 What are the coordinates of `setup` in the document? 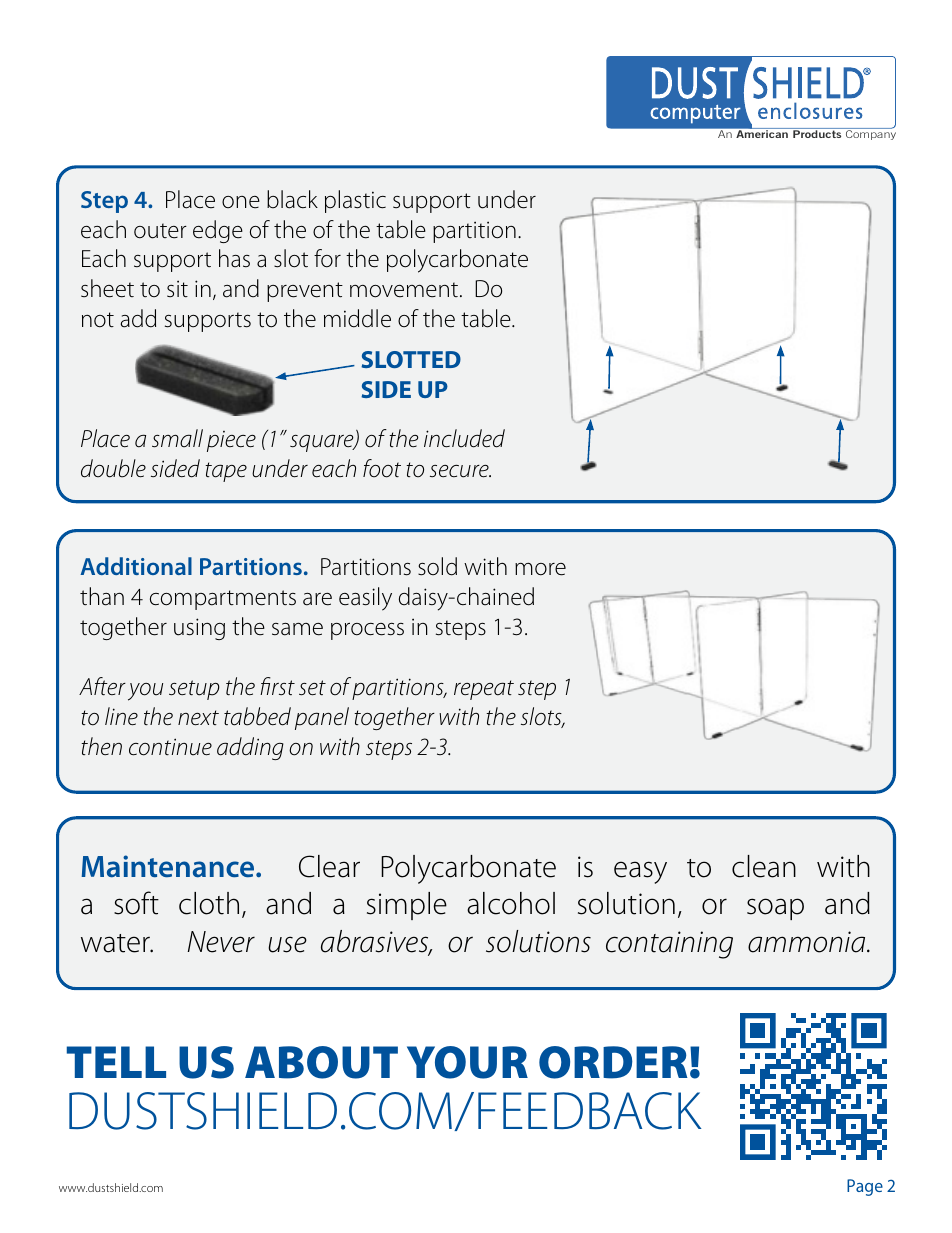 It's located at (194, 690).
